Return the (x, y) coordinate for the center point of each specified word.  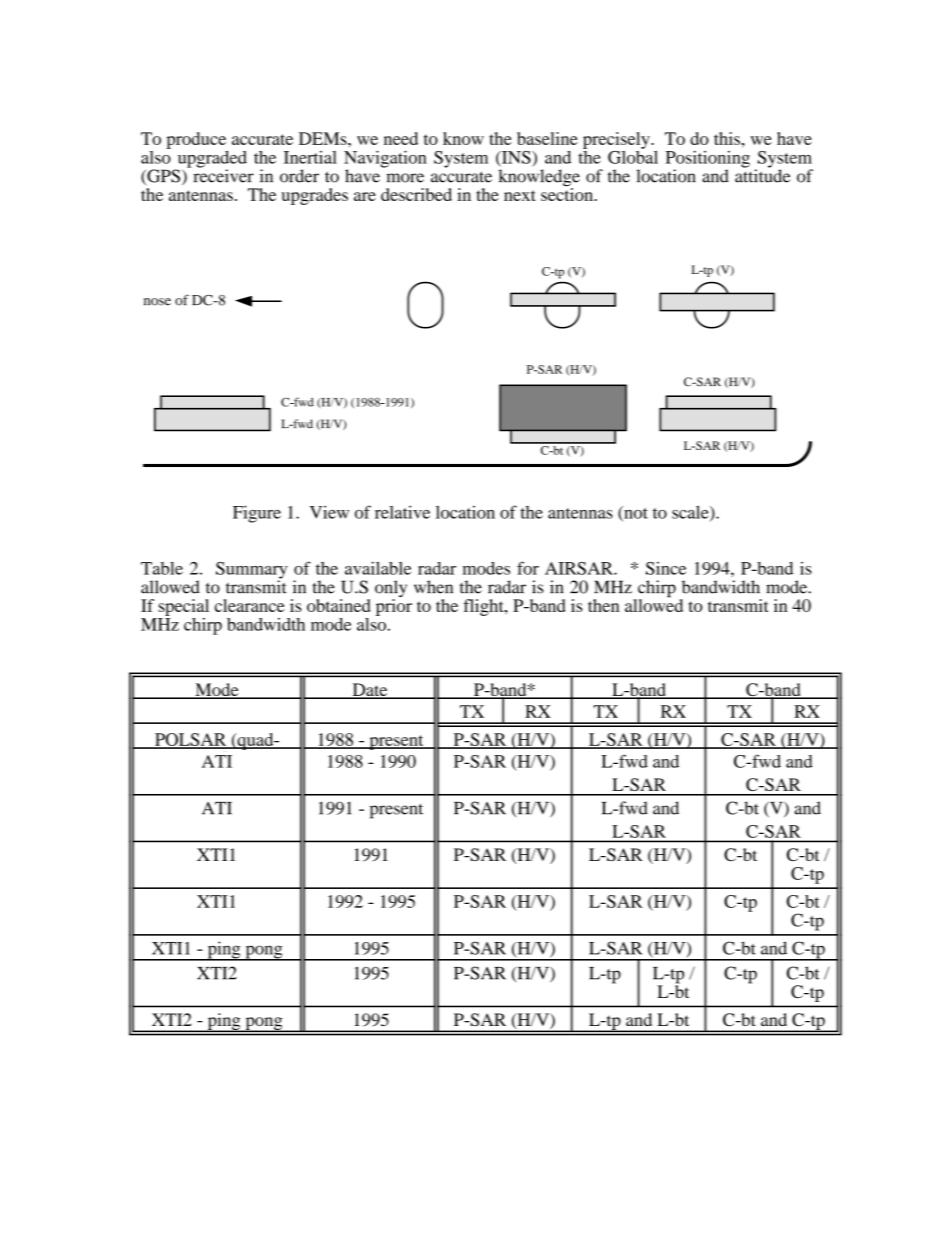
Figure (257, 514)
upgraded (211, 160)
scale (691, 513)
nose (157, 302)
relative (402, 512)
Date (370, 691)
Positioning (708, 160)
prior (394, 606)
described (416, 194)
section (568, 193)
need (401, 138)
